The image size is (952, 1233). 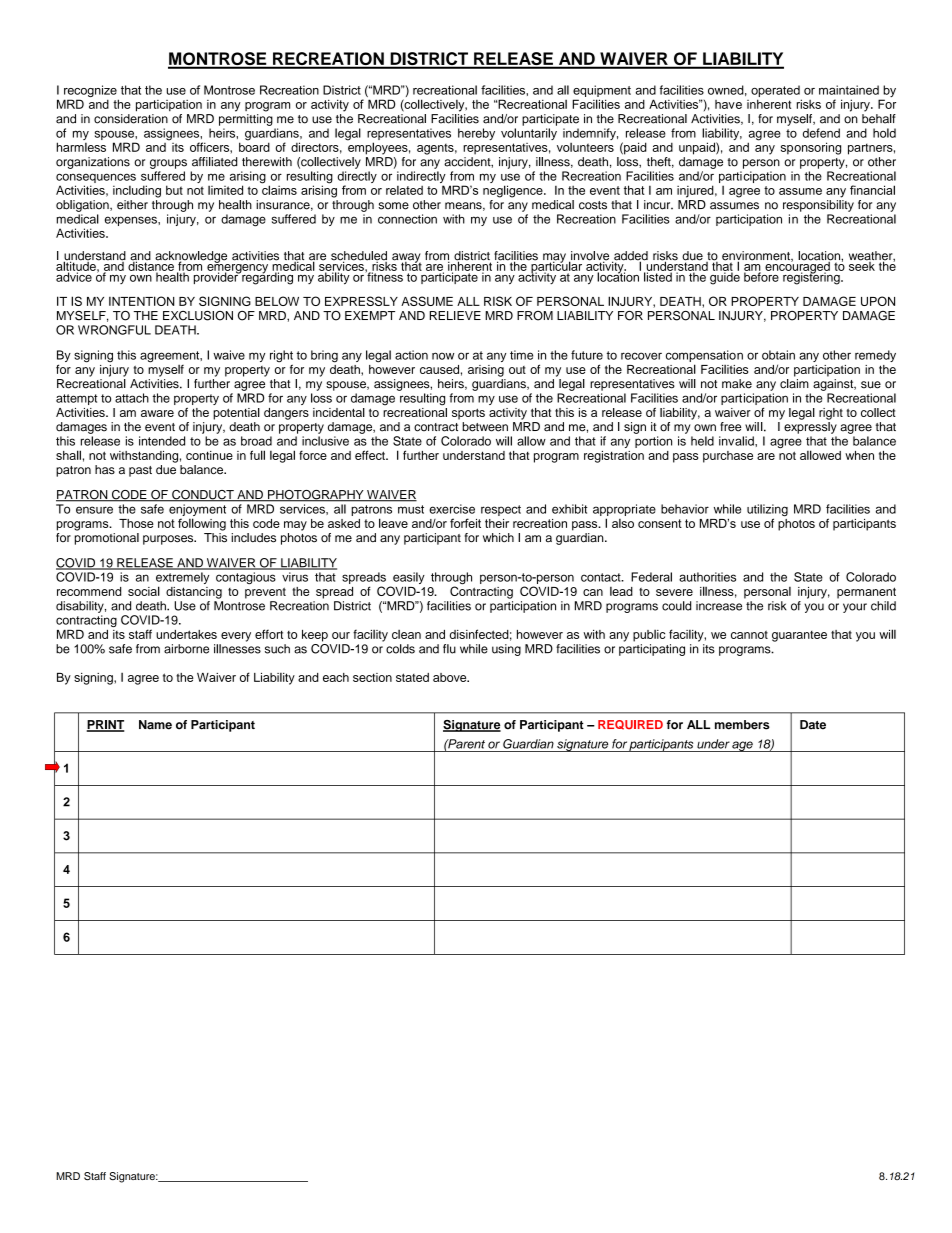 I want to click on free, so click(x=730, y=427).
